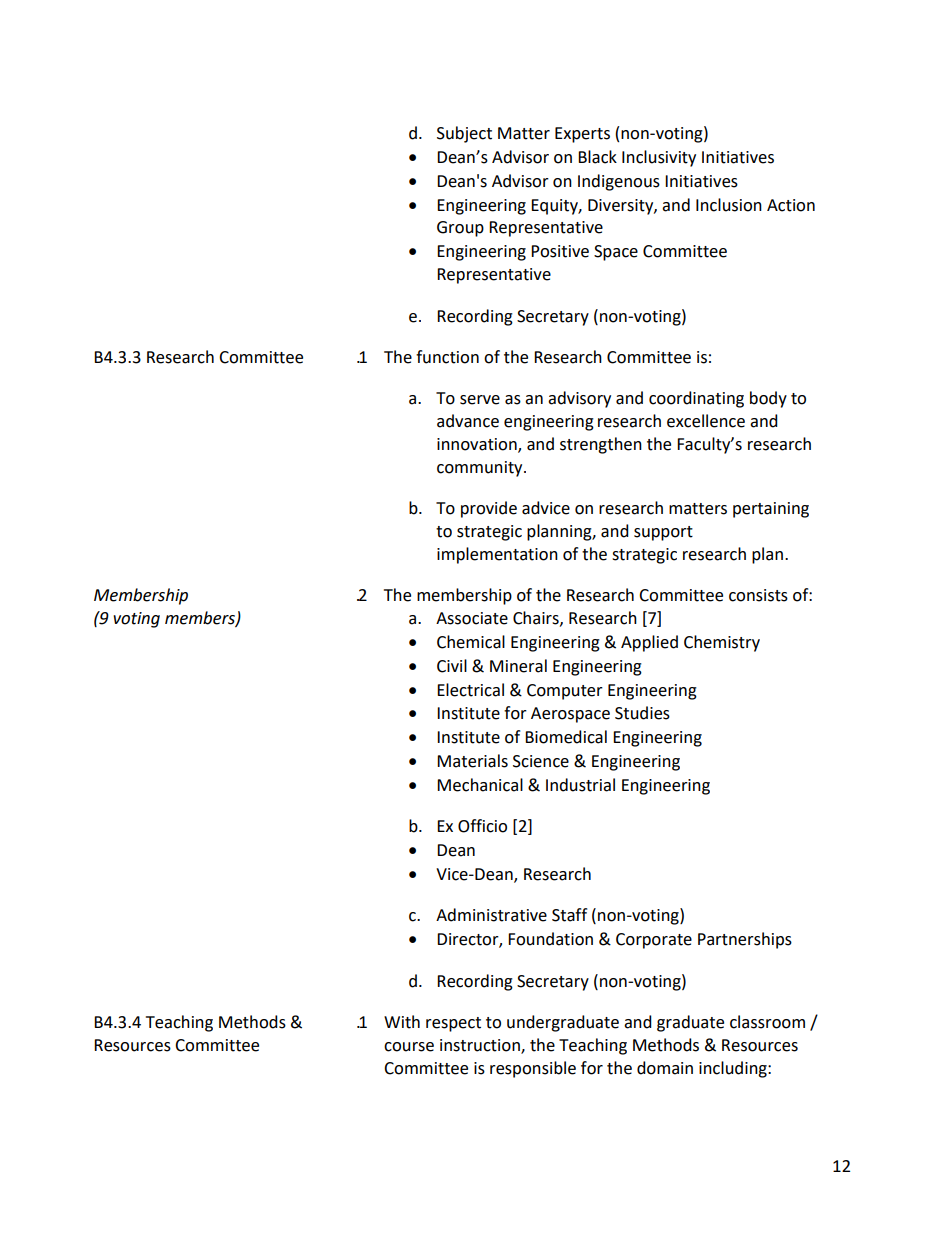 Image resolution: width=952 pixels, height=1233 pixels. What do you see at coordinates (480, 785) in the screenshot?
I see `Mechanical` at bounding box center [480, 785].
